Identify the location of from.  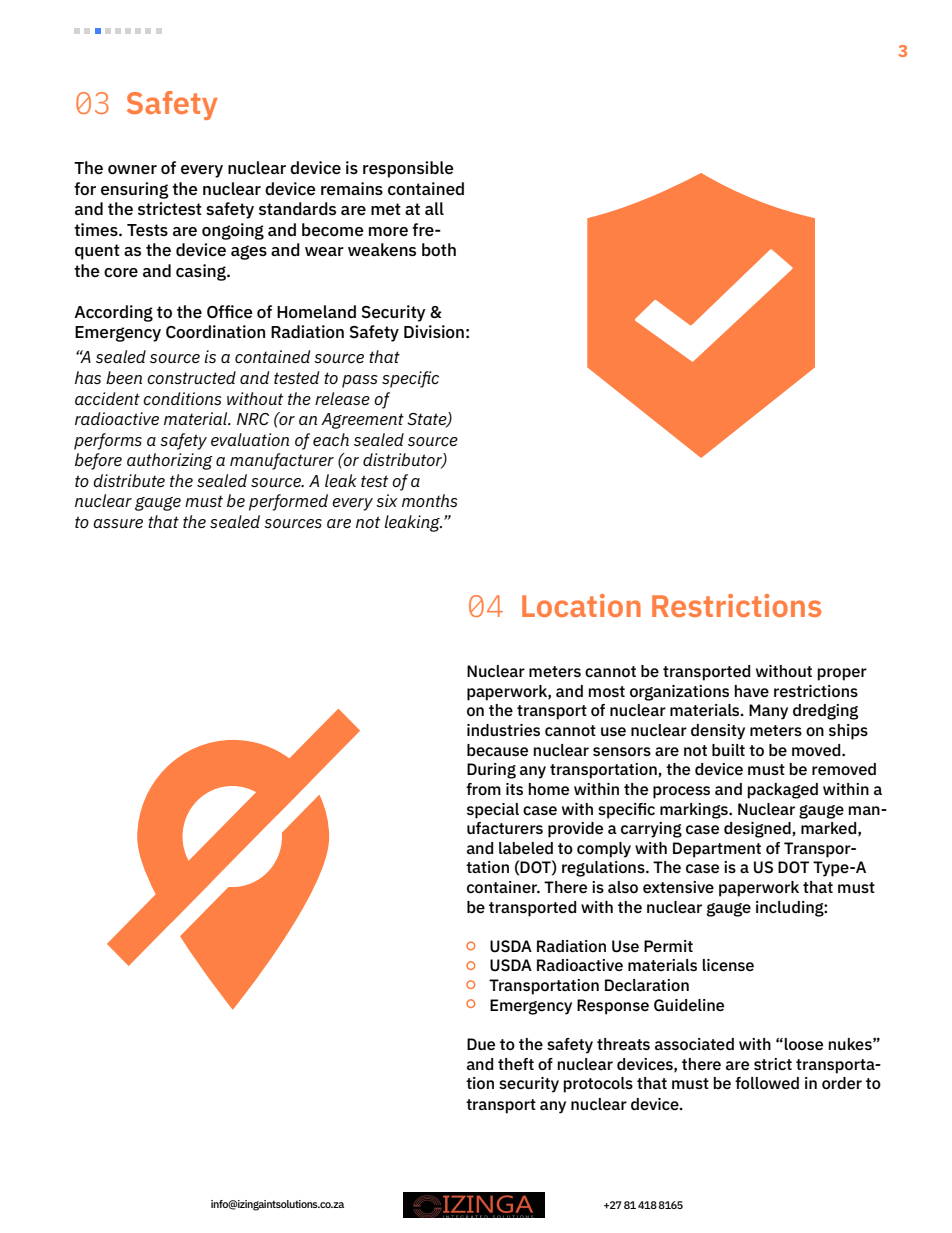
(483, 789).
